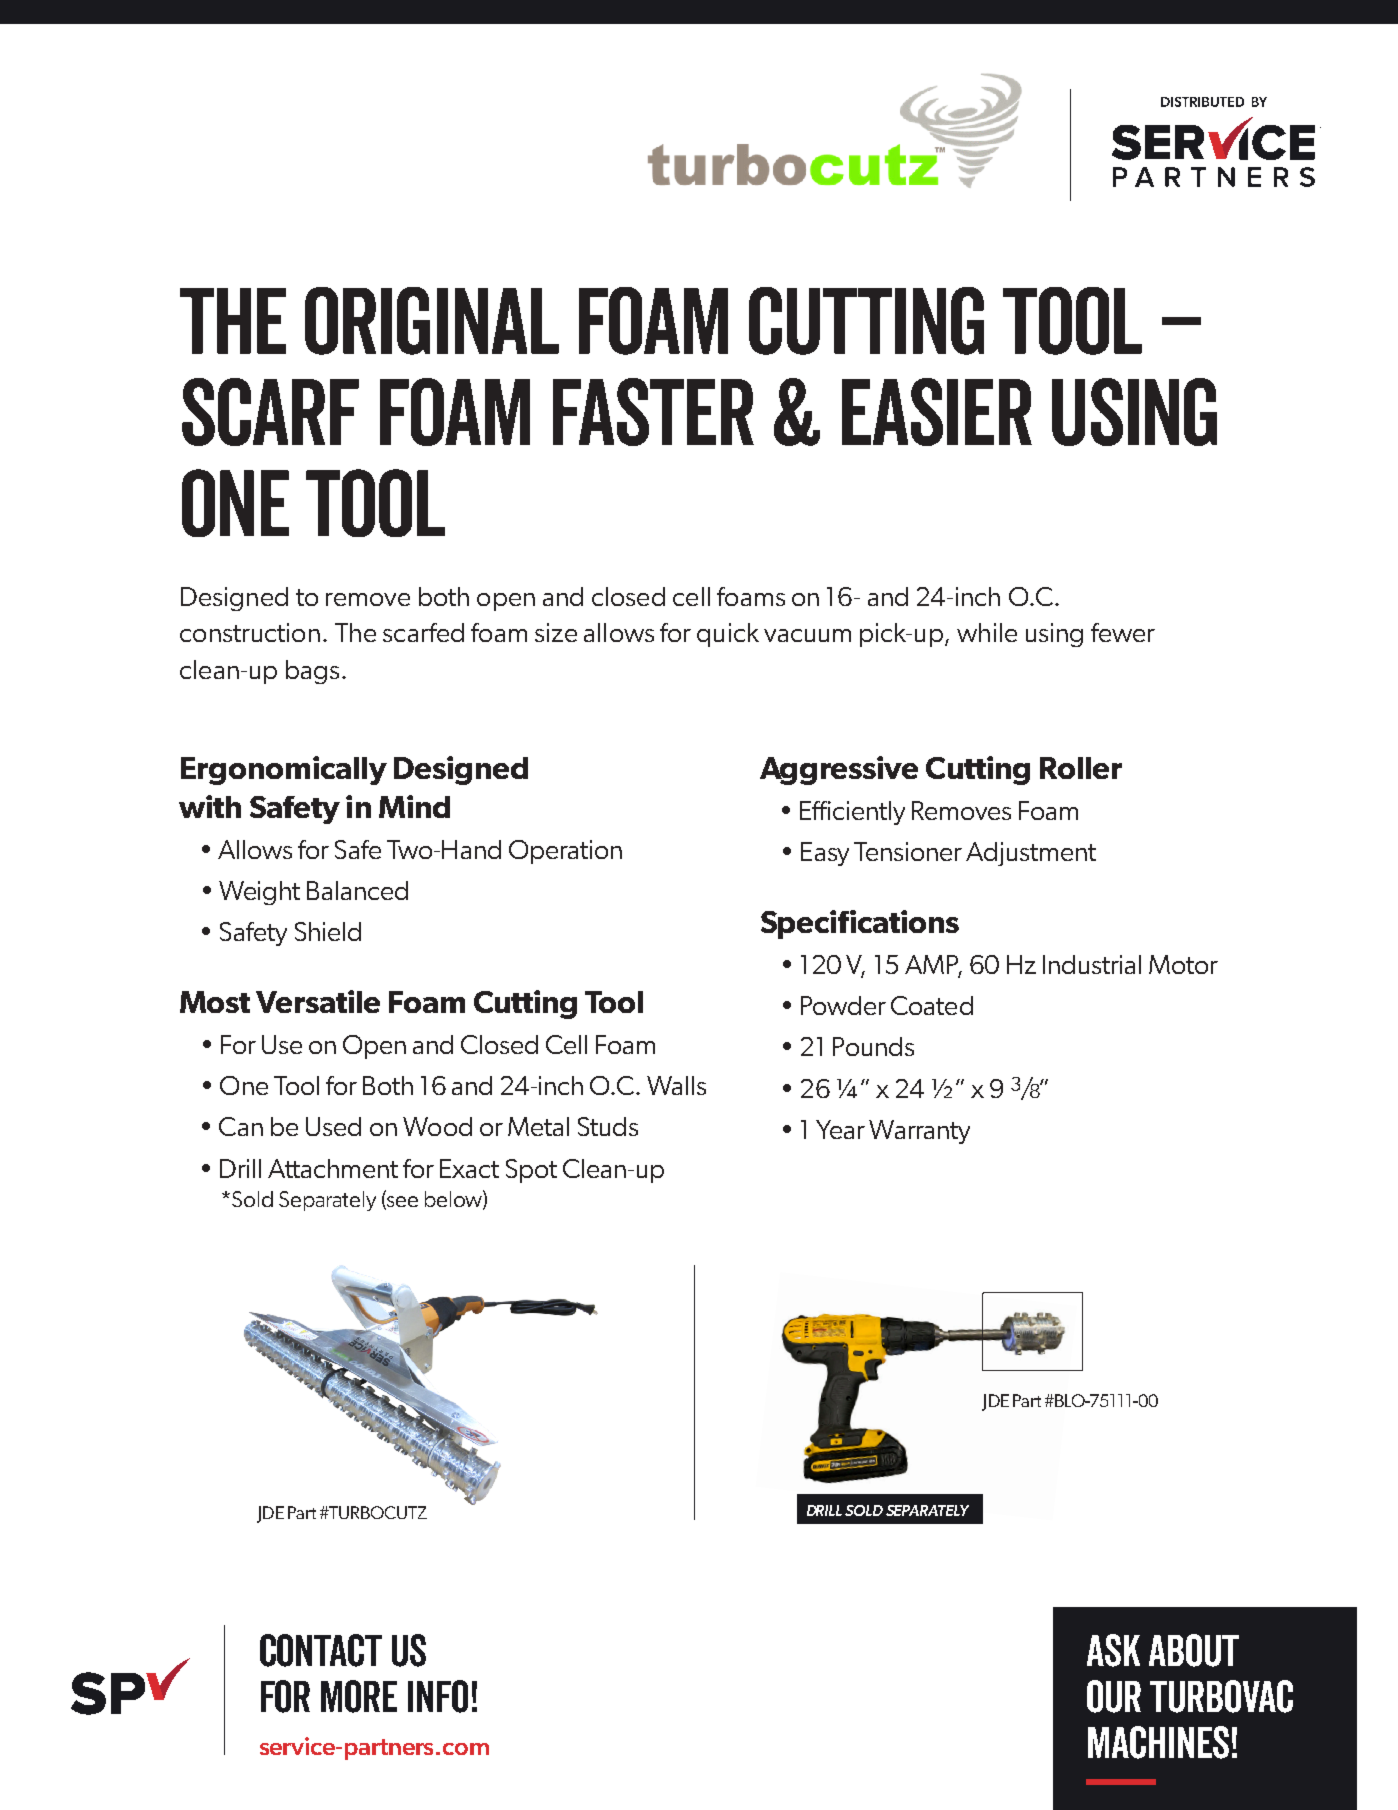  Describe the element at coordinates (359, 1696) in the screenshot. I see `more` at that location.
